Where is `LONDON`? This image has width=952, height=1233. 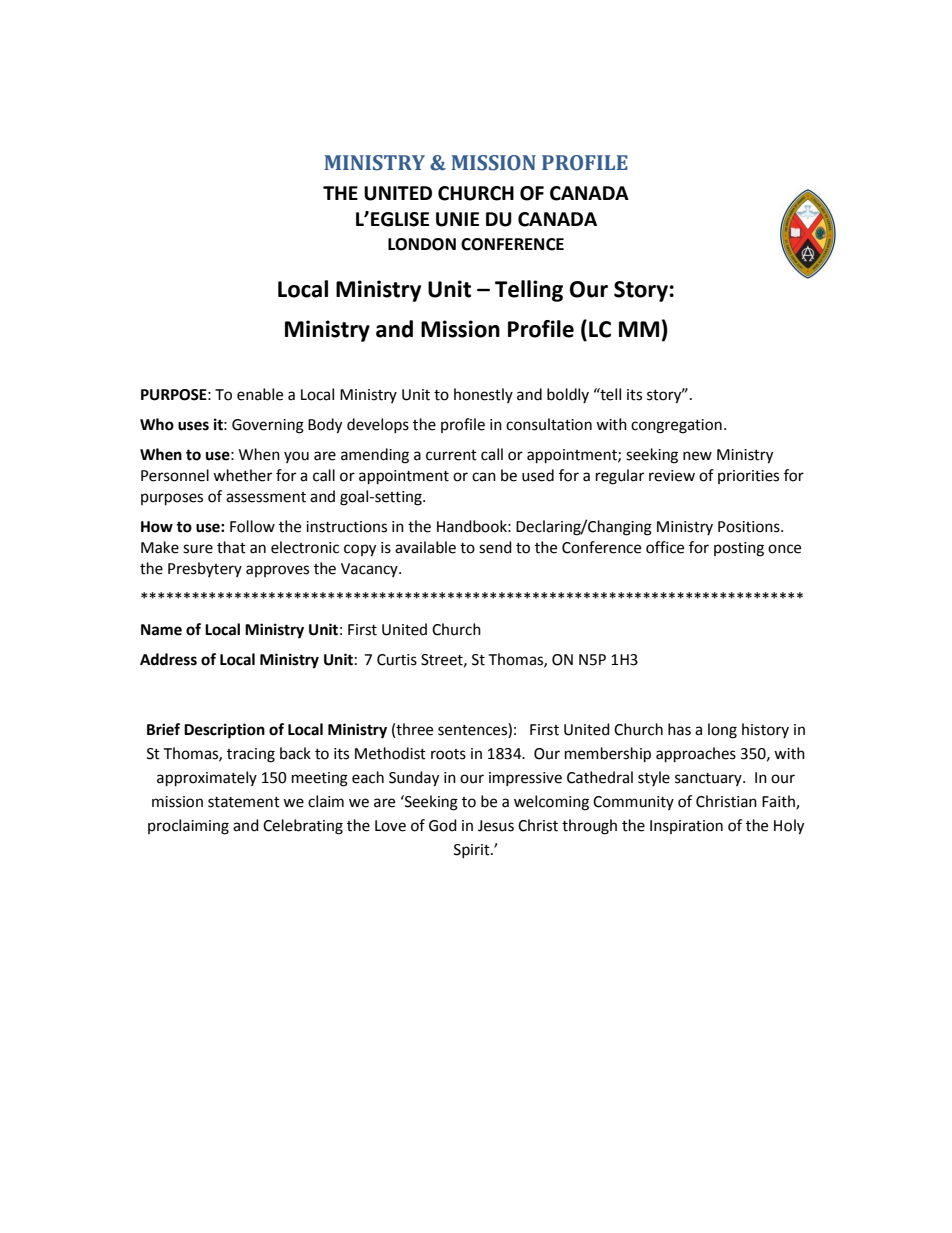
LONDON is located at coordinates (422, 244).
